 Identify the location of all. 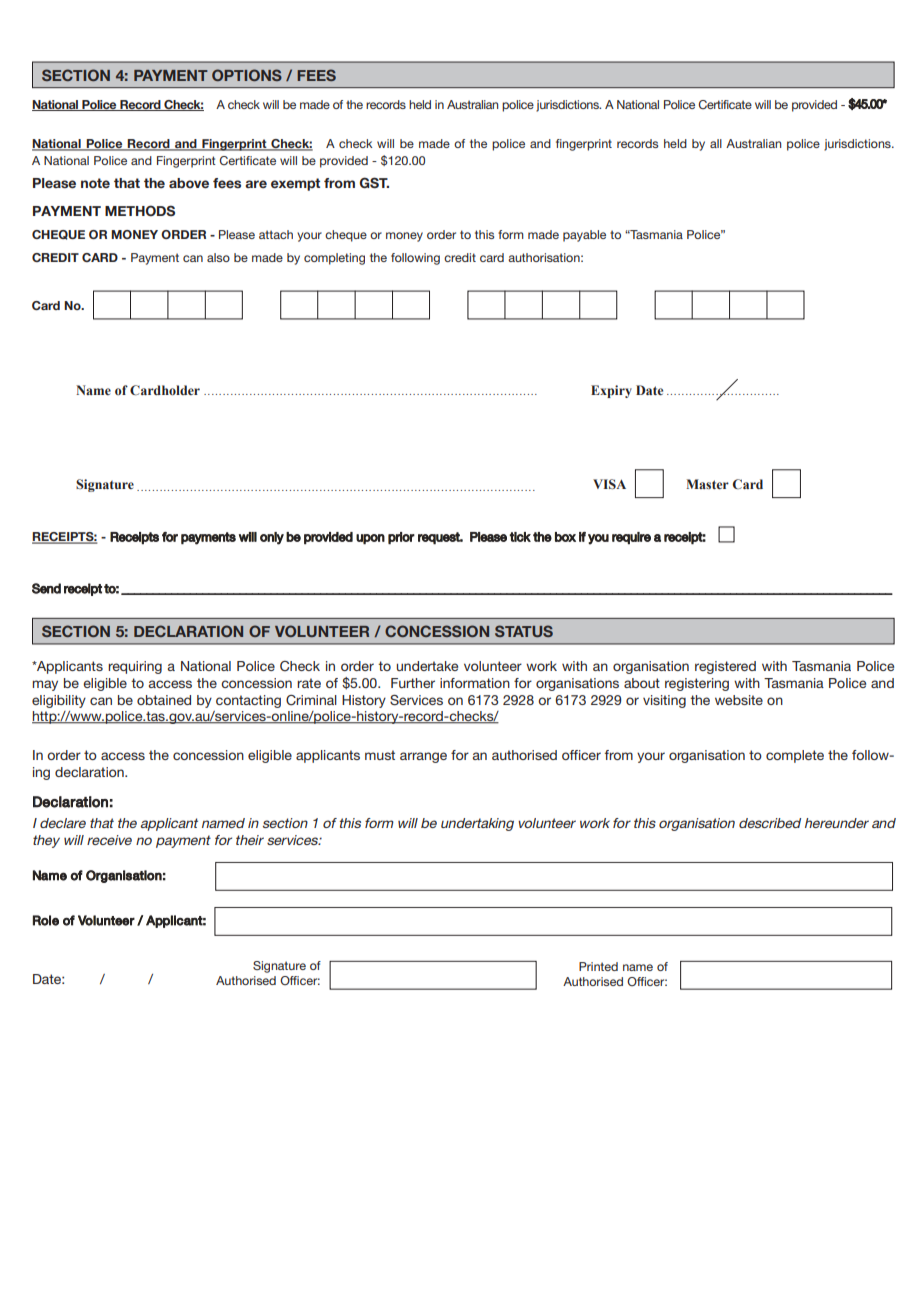
(716, 143).
